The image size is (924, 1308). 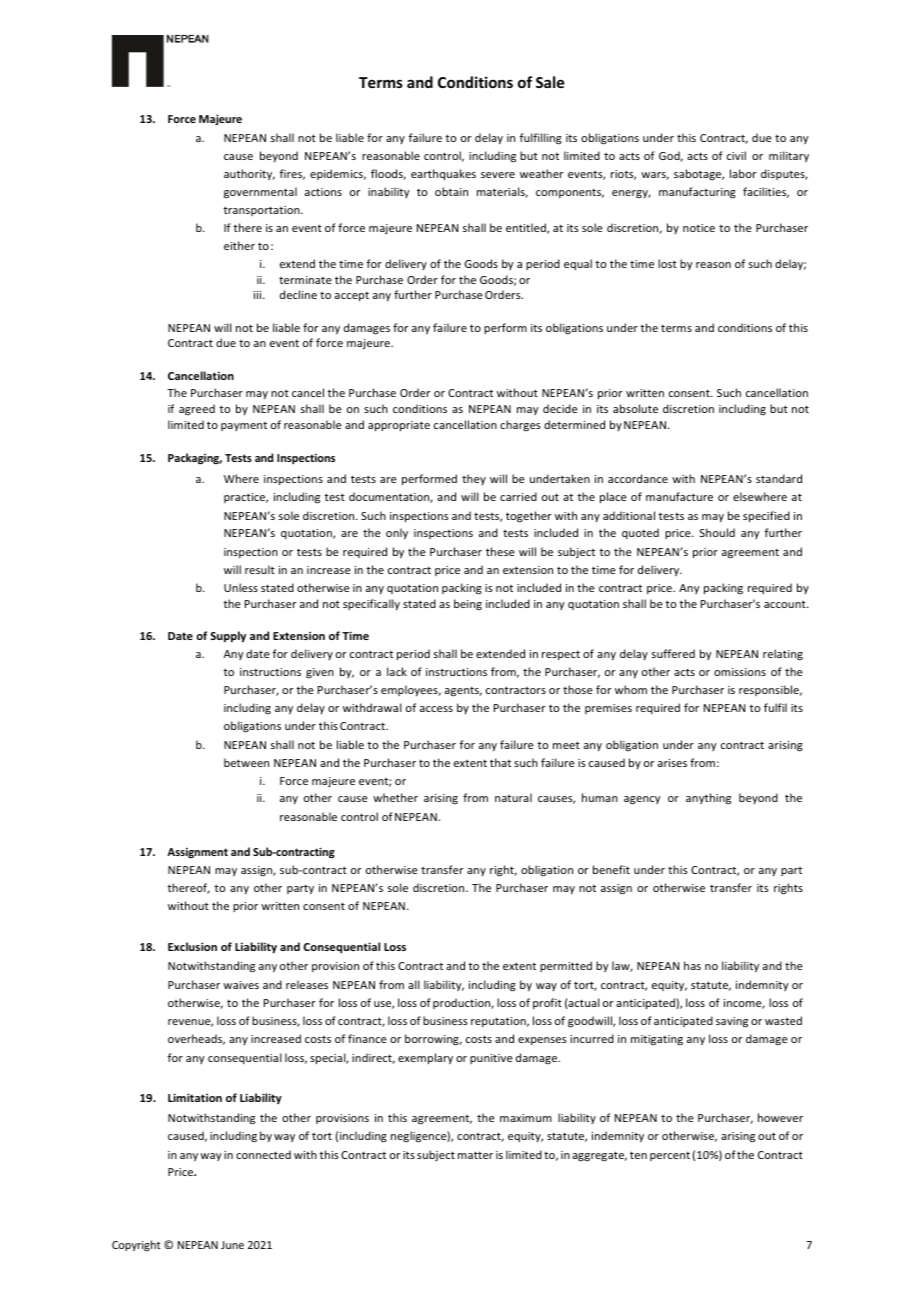 I want to click on Supply, so click(x=228, y=637).
